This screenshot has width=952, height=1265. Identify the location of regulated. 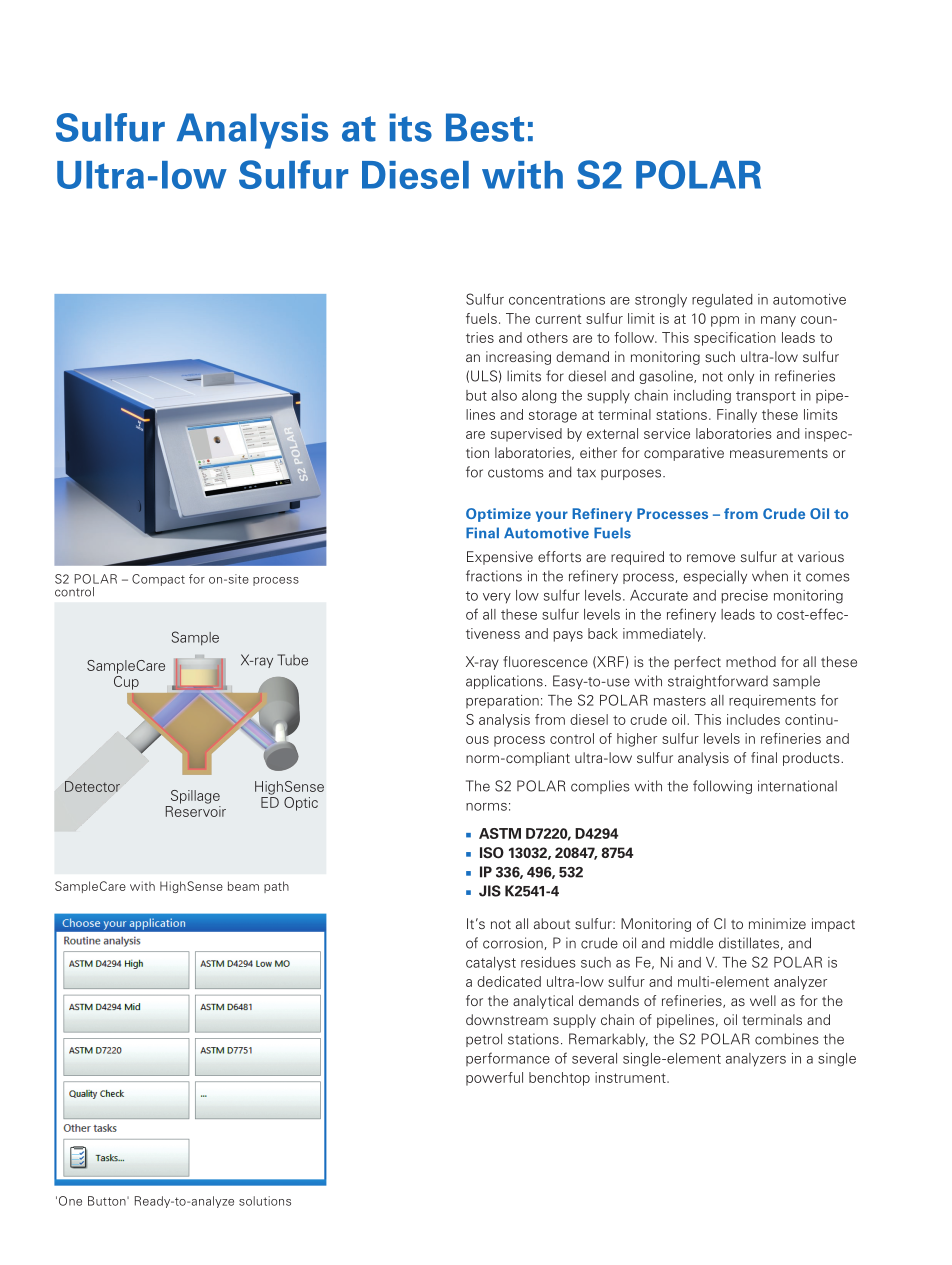
(722, 301).
